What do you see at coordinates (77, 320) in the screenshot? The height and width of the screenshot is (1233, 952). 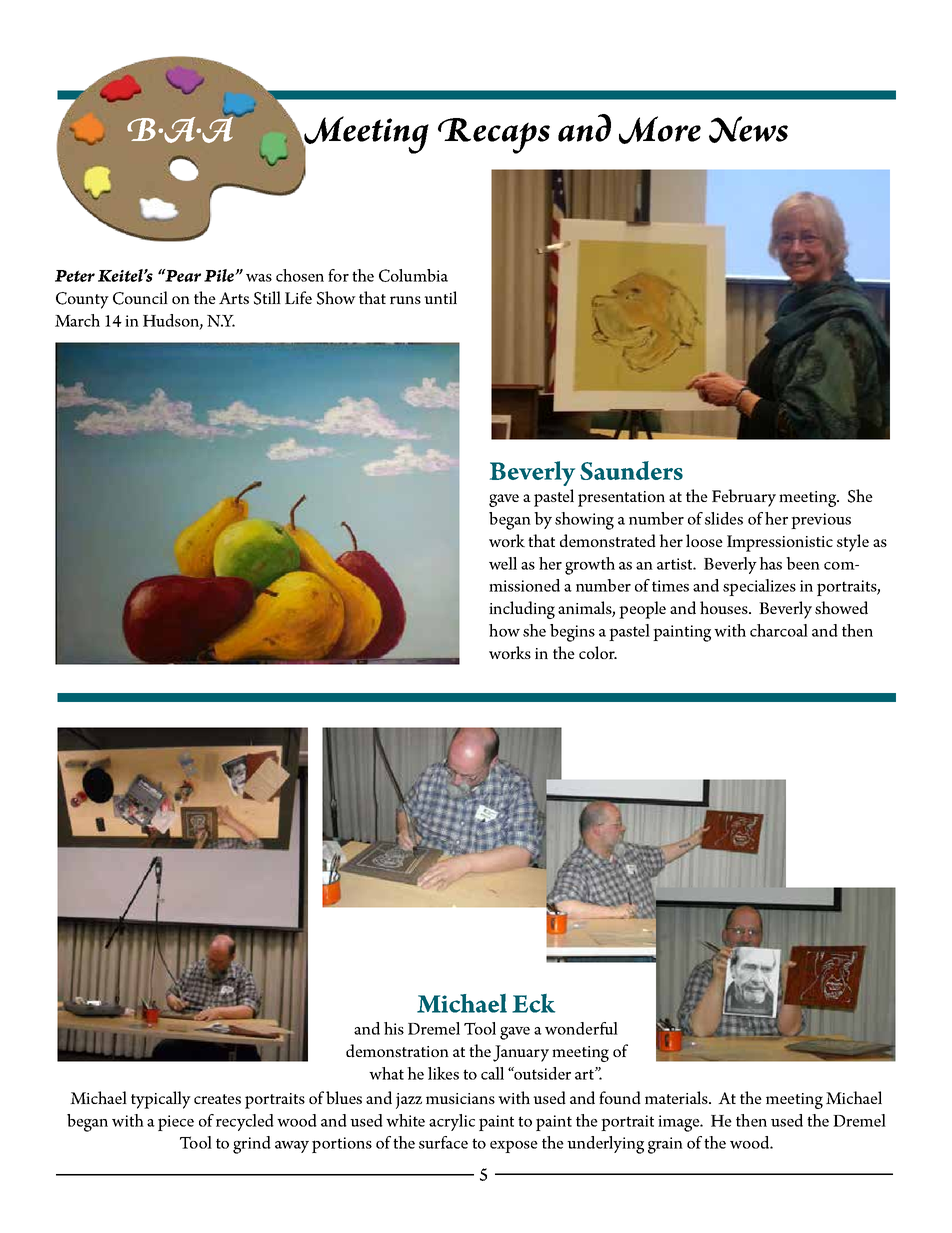 I see `March` at bounding box center [77, 320].
